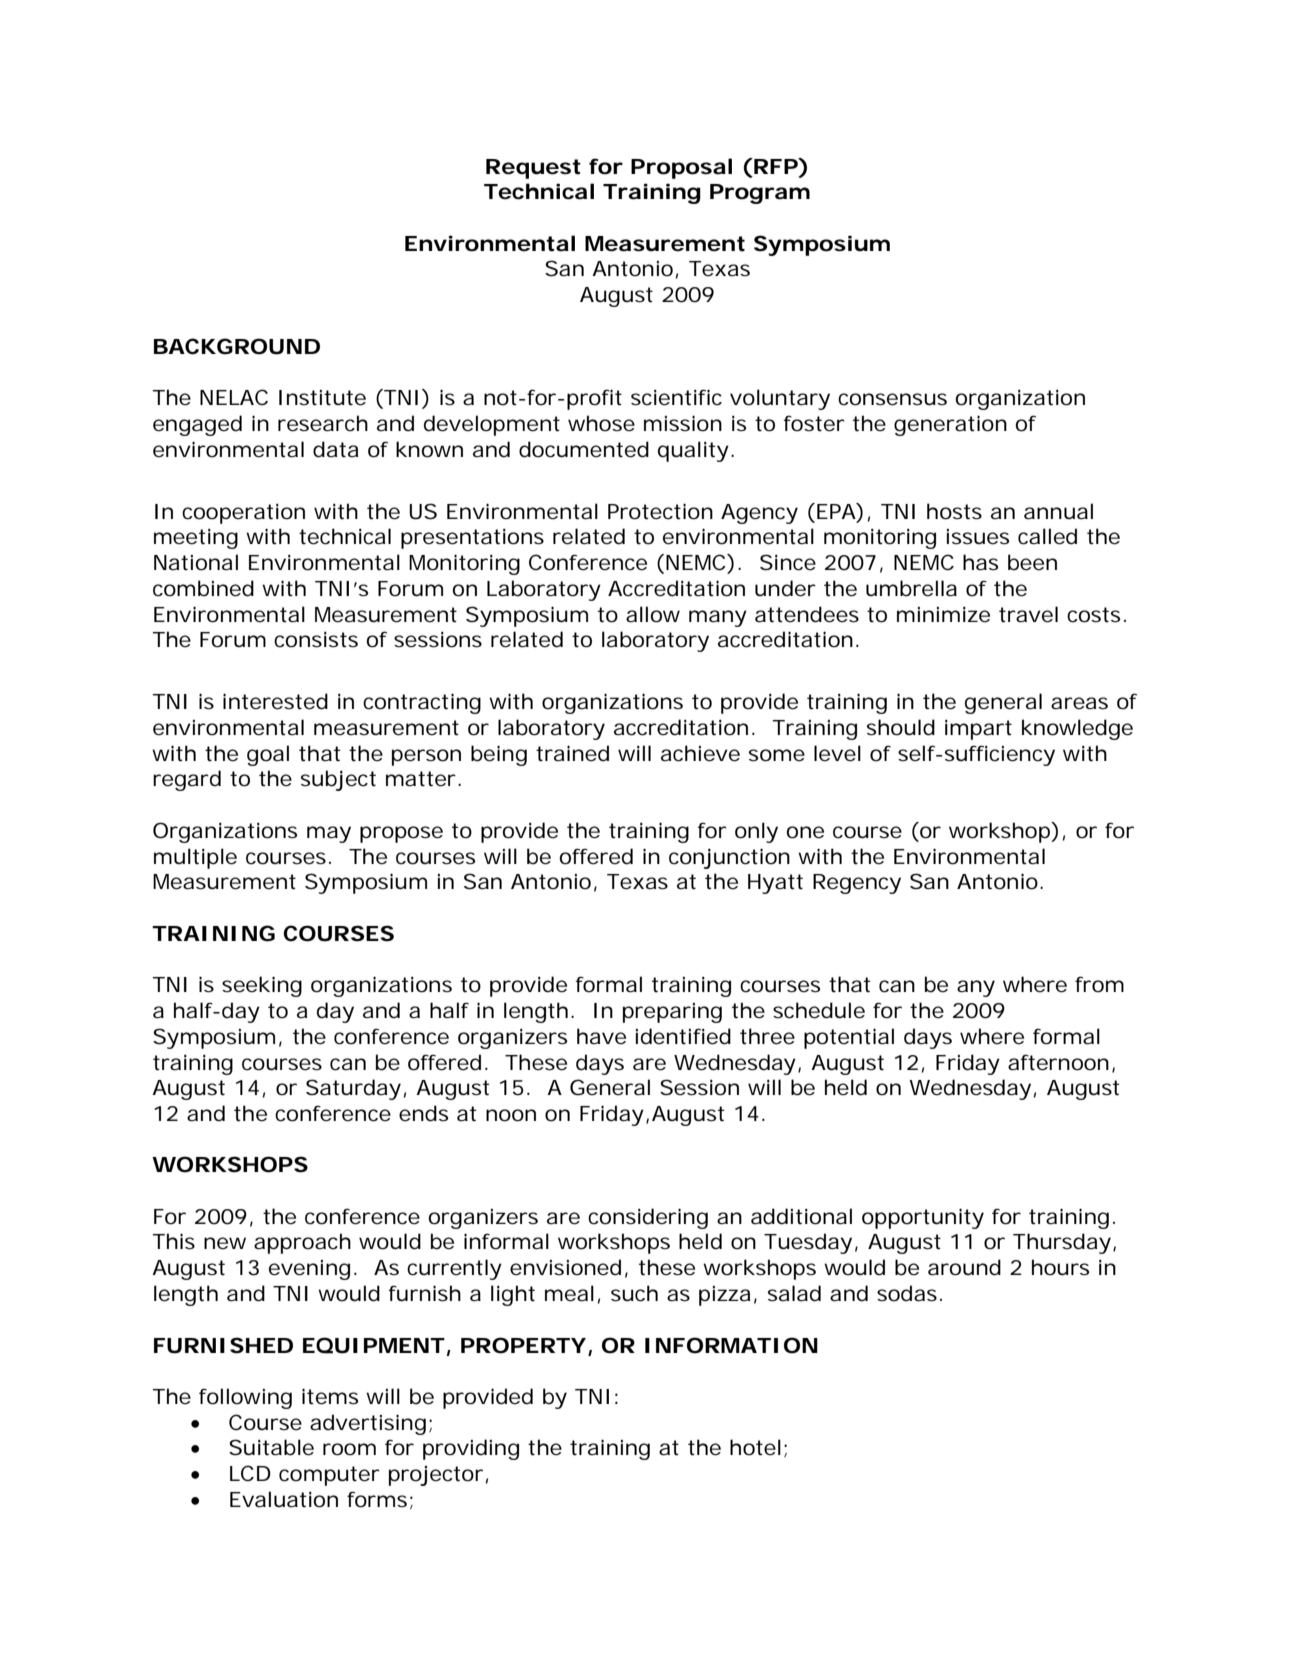 Image resolution: width=1295 pixels, height=1676 pixels. I want to click on minimize, so click(943, 615).
